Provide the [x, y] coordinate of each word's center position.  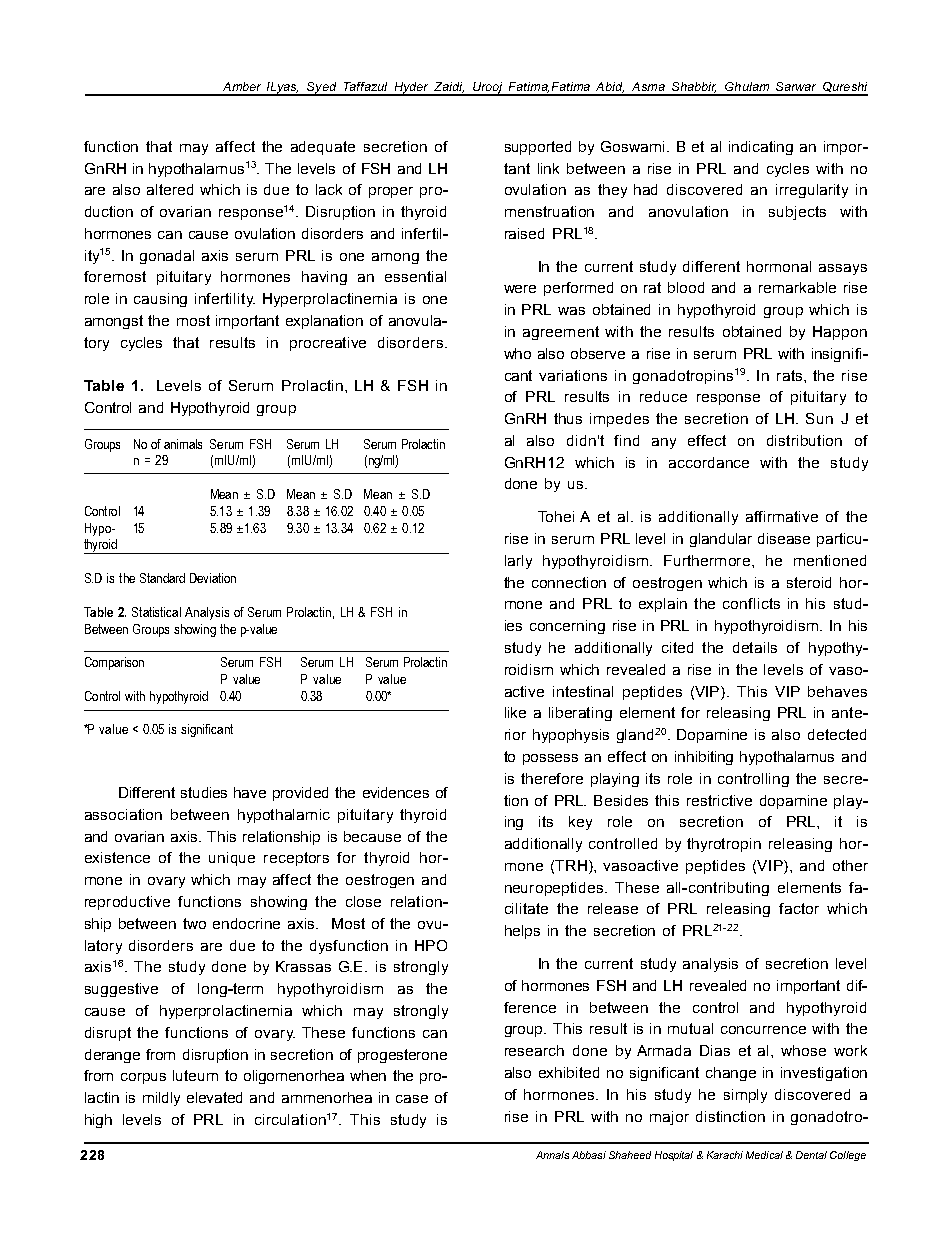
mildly [161, 1099]
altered [170, 189]
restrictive [719, 800]
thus [568, 418]
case [412, 1099]
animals [183, 444]
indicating [761, 148]
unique [232, 859]
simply [745, 1096]
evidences [396, 792]
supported [538, 148]
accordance [709, 462]
